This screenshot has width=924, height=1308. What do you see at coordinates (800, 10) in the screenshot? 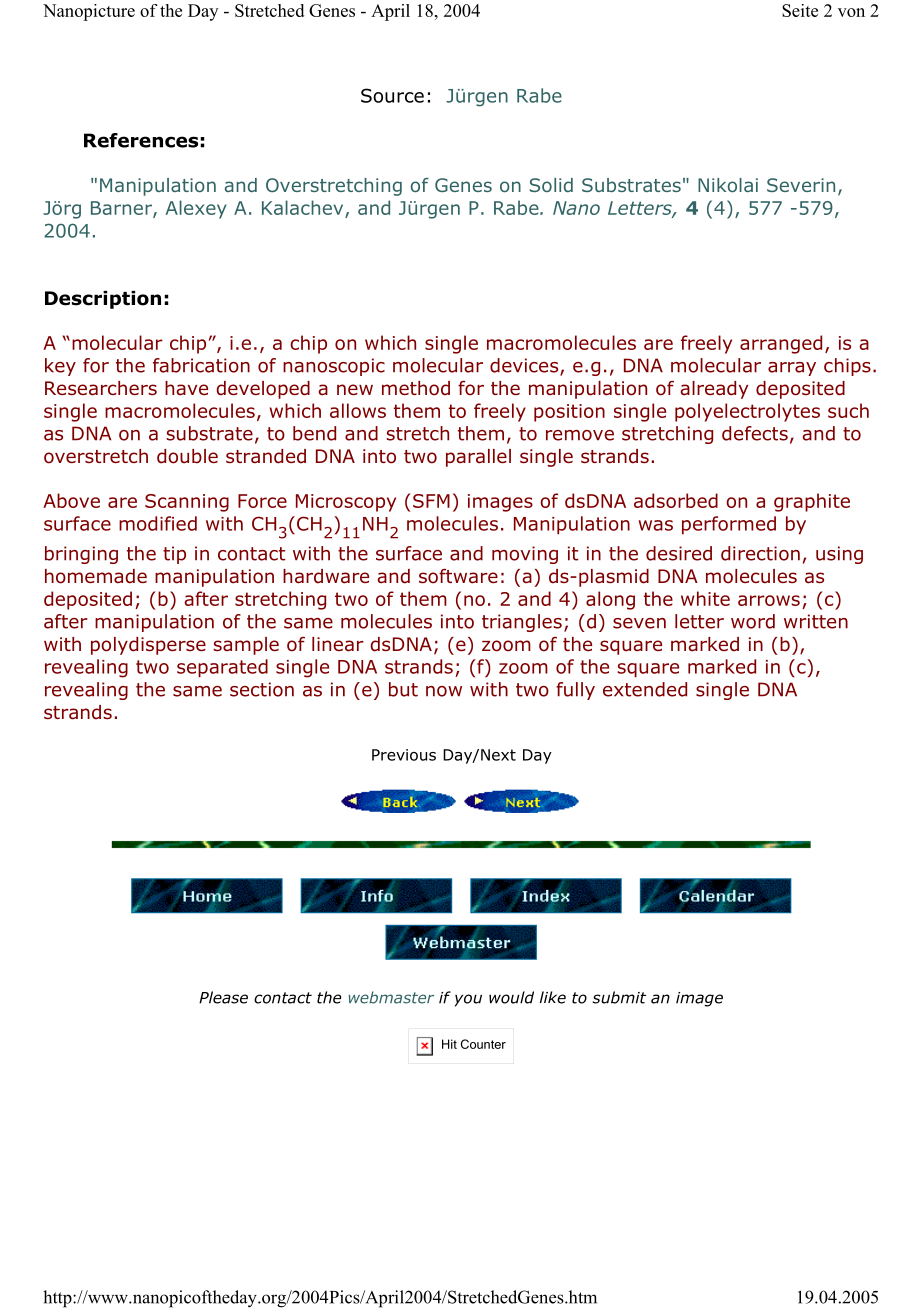
I see `Seite` at bounding box center [800, 10].
